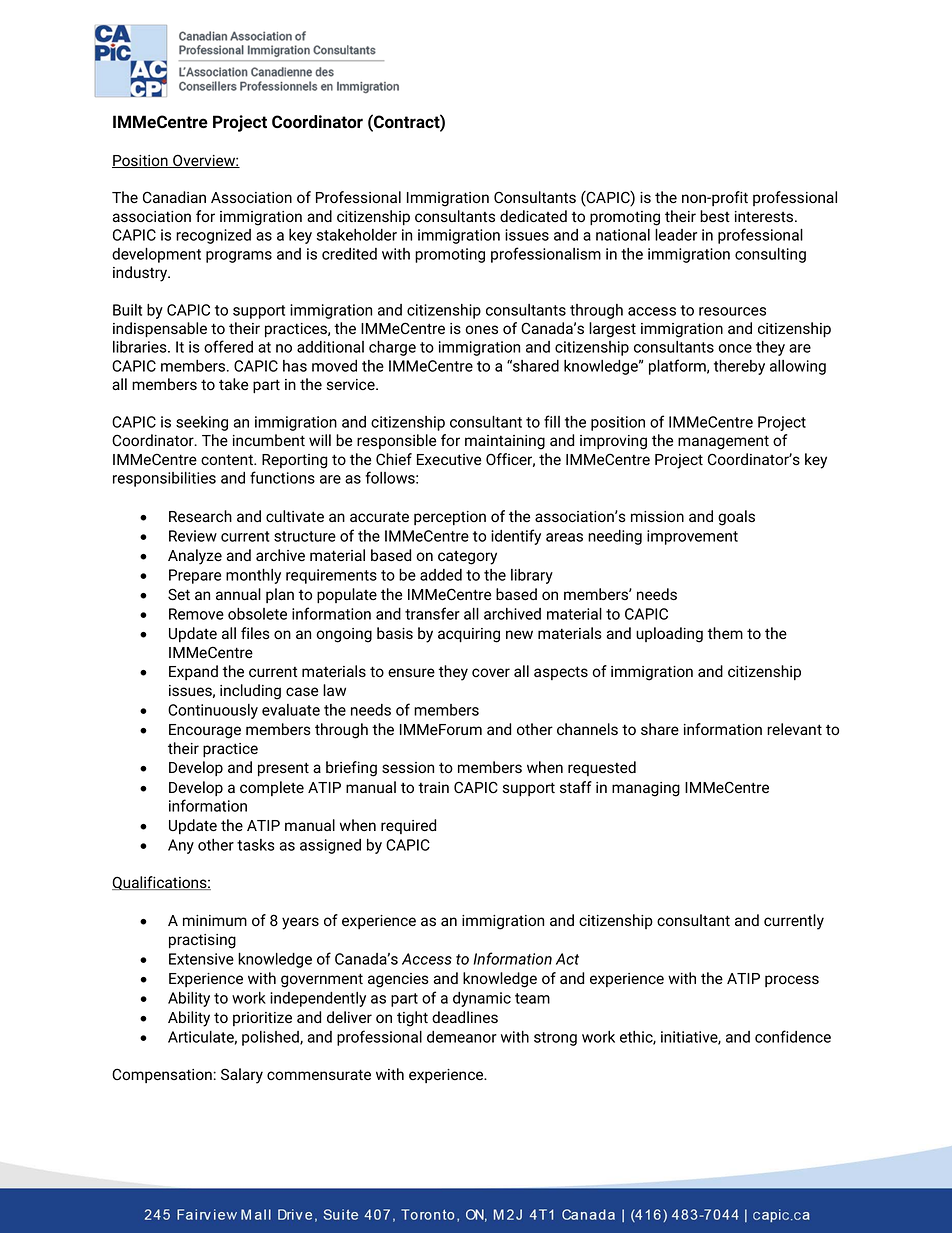 The image size is (952, 1233). Describe the element at coordinates (793, 1036) in the screenshot. I see `confidence` at that location.
